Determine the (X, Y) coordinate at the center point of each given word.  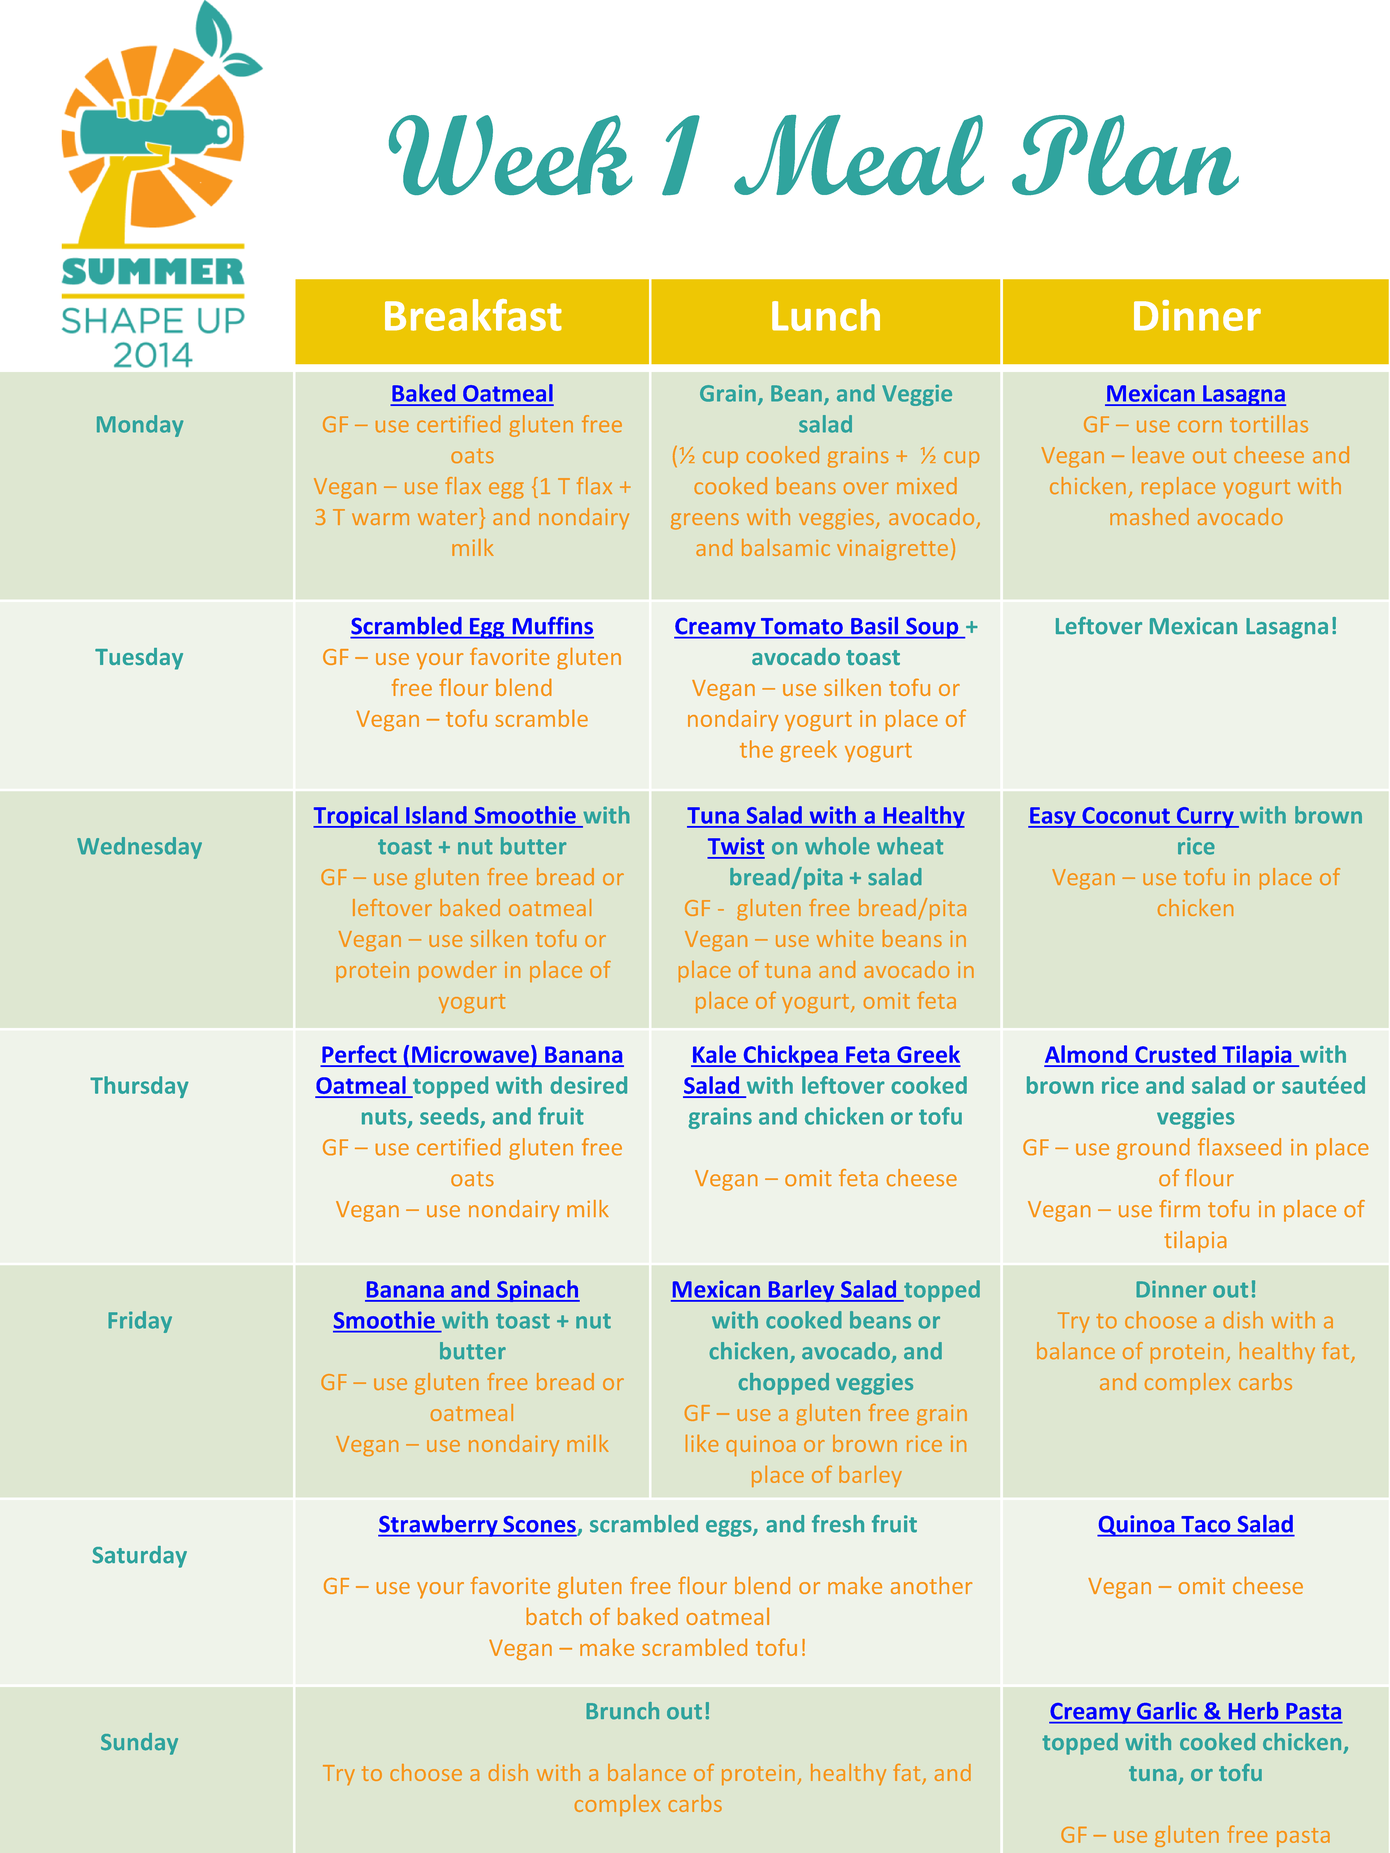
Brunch (622, 1711)
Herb (1253, 1711)
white (845, 938)
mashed (1149, 516)
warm (380, 519)
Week (510, 155)
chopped (783, 1384)
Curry (1205, 817)
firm (1179, 1208)
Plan (1125, 155)
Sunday (139, 1744)
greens (705, 521)
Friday (140, 1322)
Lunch (826, 315)
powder (458, 971)
